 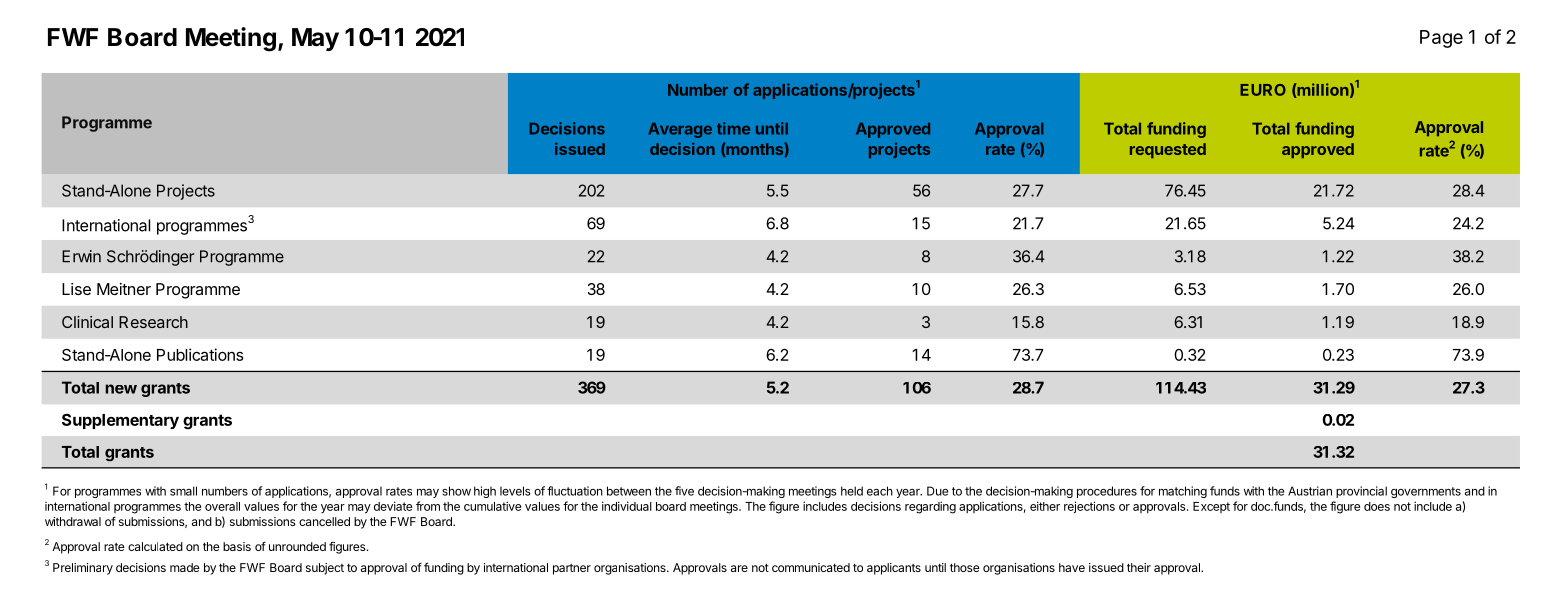 What do you see at coordinates (684, 491) in the screenshot?
I see `five` at bounding box center [684, 491].
